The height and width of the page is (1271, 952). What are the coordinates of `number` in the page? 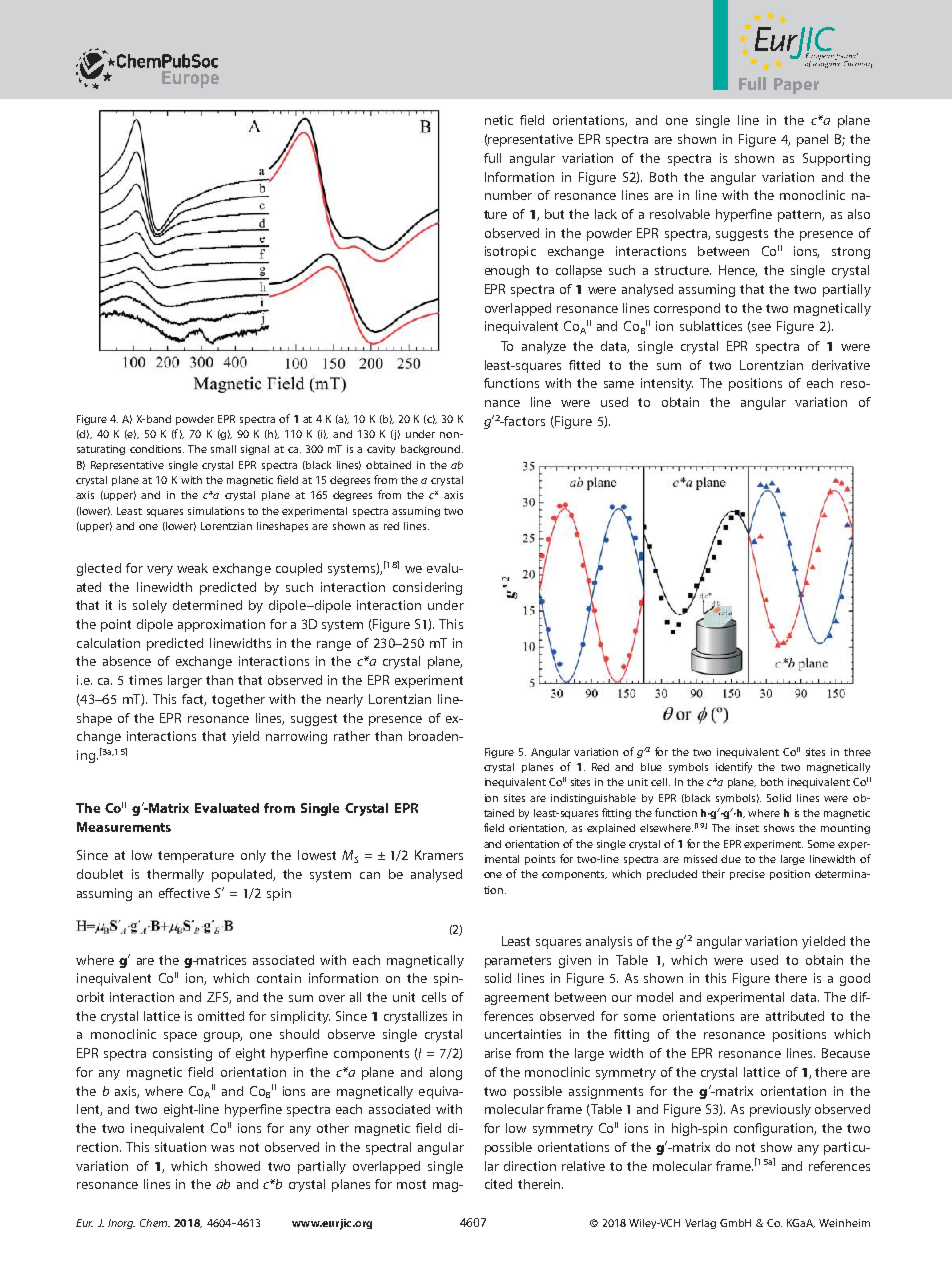 It's located at (508, 195).
